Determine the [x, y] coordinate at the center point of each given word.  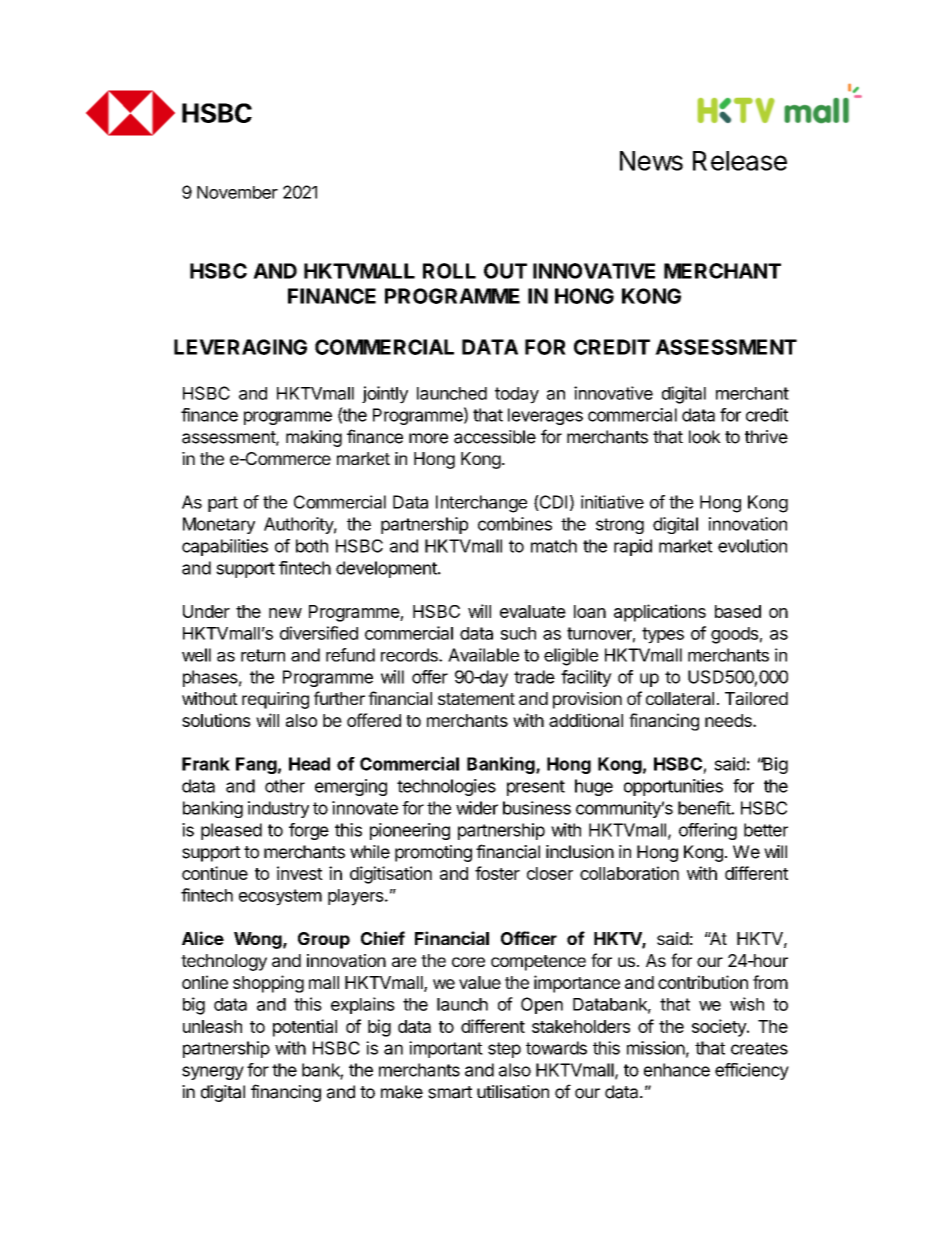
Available [483, 655]
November [237, 192]
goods [734, 635]
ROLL [449, 271]
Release [740, 161]
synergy [213, 1073]
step [504, 1050]
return [263, 655]
